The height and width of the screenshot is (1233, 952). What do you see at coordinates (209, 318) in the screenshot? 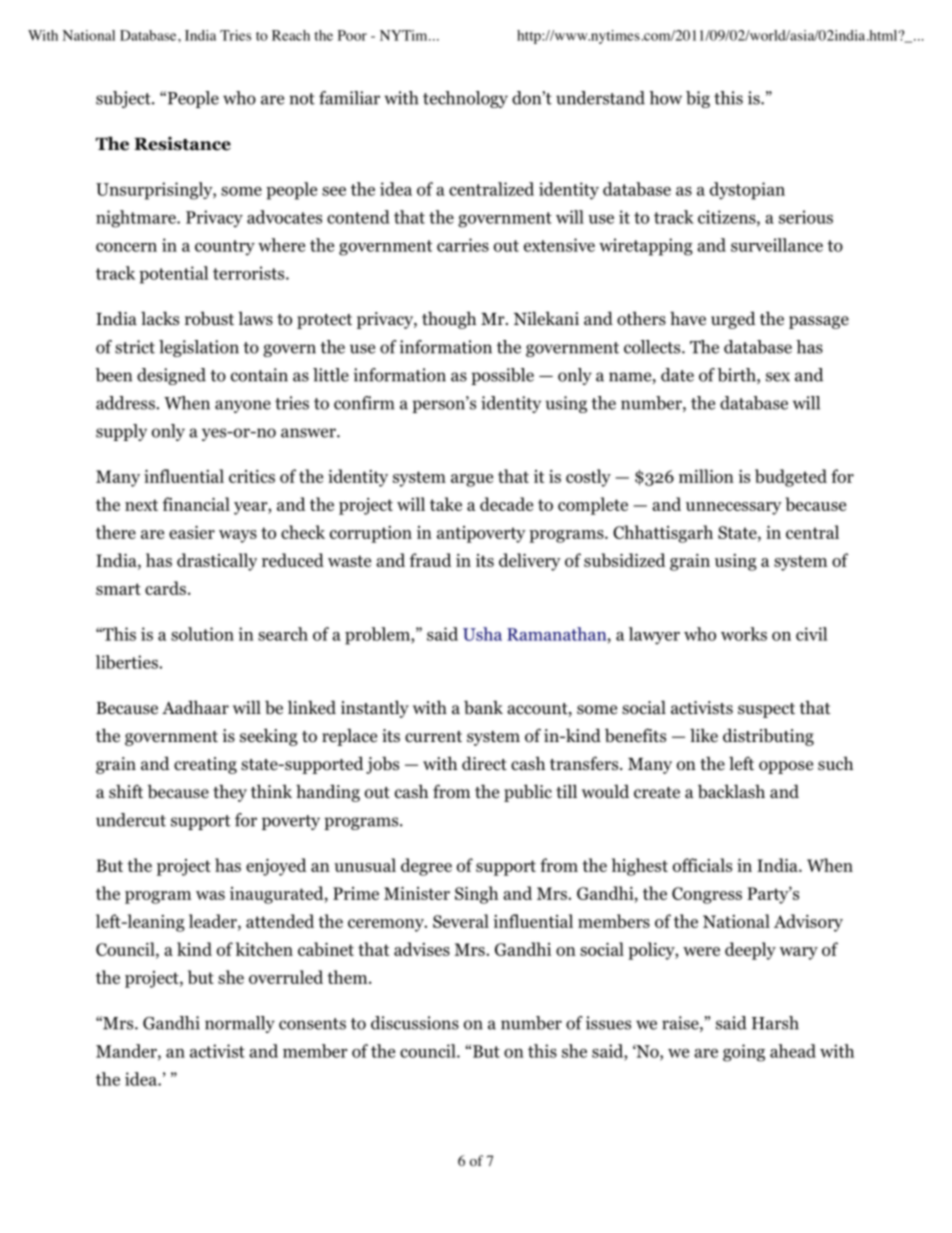
I see `robust` at bounding box center [209, 318].
